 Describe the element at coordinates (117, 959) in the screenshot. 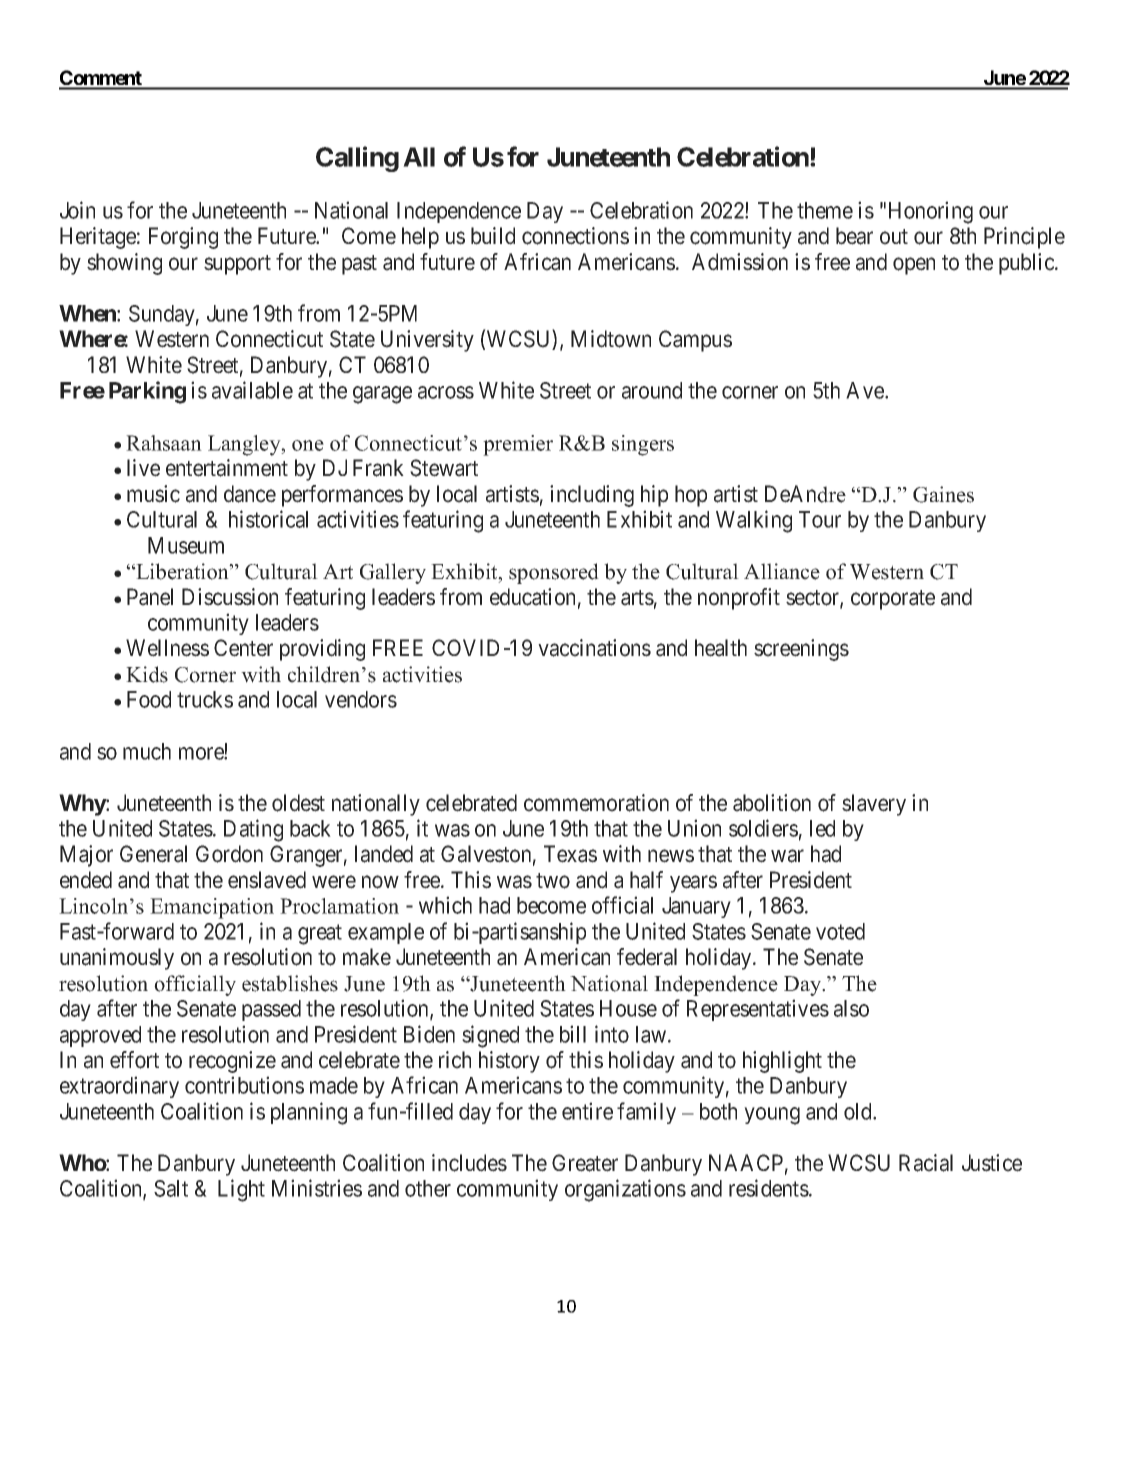

I see `unanimously` at that location.
